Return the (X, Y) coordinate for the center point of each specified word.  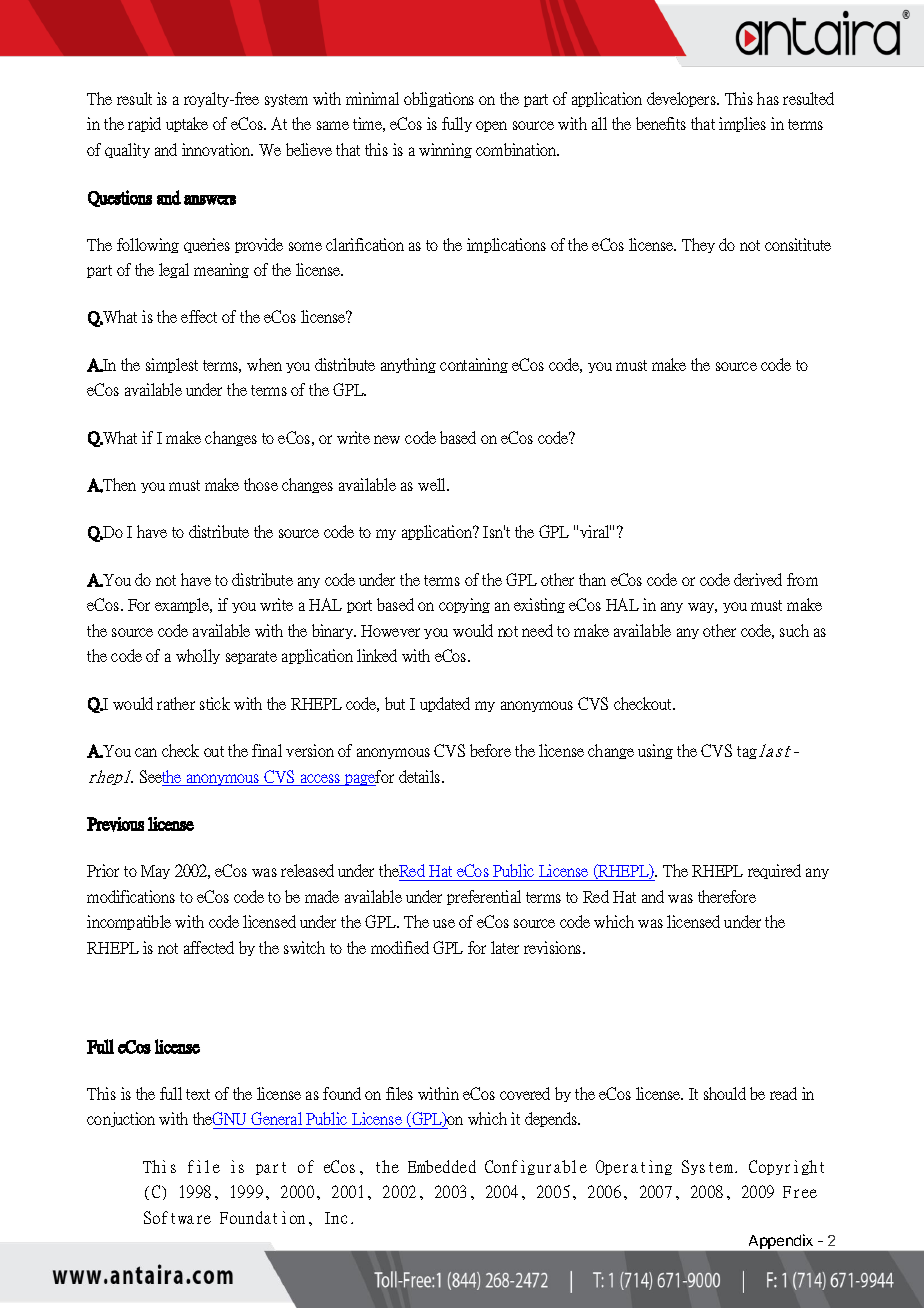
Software (177, 1217)
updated (445, 704)
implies (742, 124)
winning (445, 150)
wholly (198, 656)
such (794, 630)
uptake (187, 124)
